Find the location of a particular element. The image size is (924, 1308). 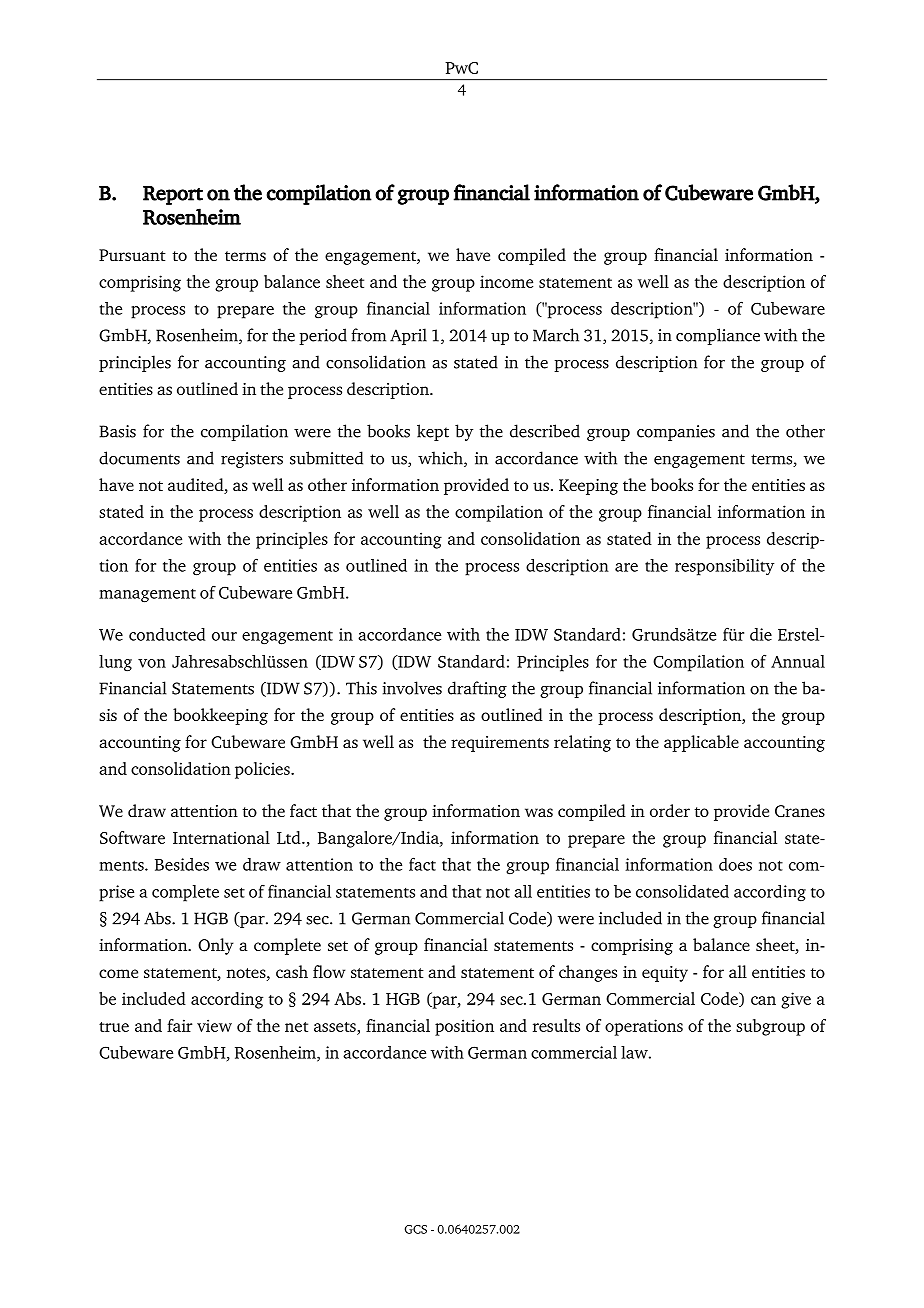

compliance is located at coordinates (718, 336).
